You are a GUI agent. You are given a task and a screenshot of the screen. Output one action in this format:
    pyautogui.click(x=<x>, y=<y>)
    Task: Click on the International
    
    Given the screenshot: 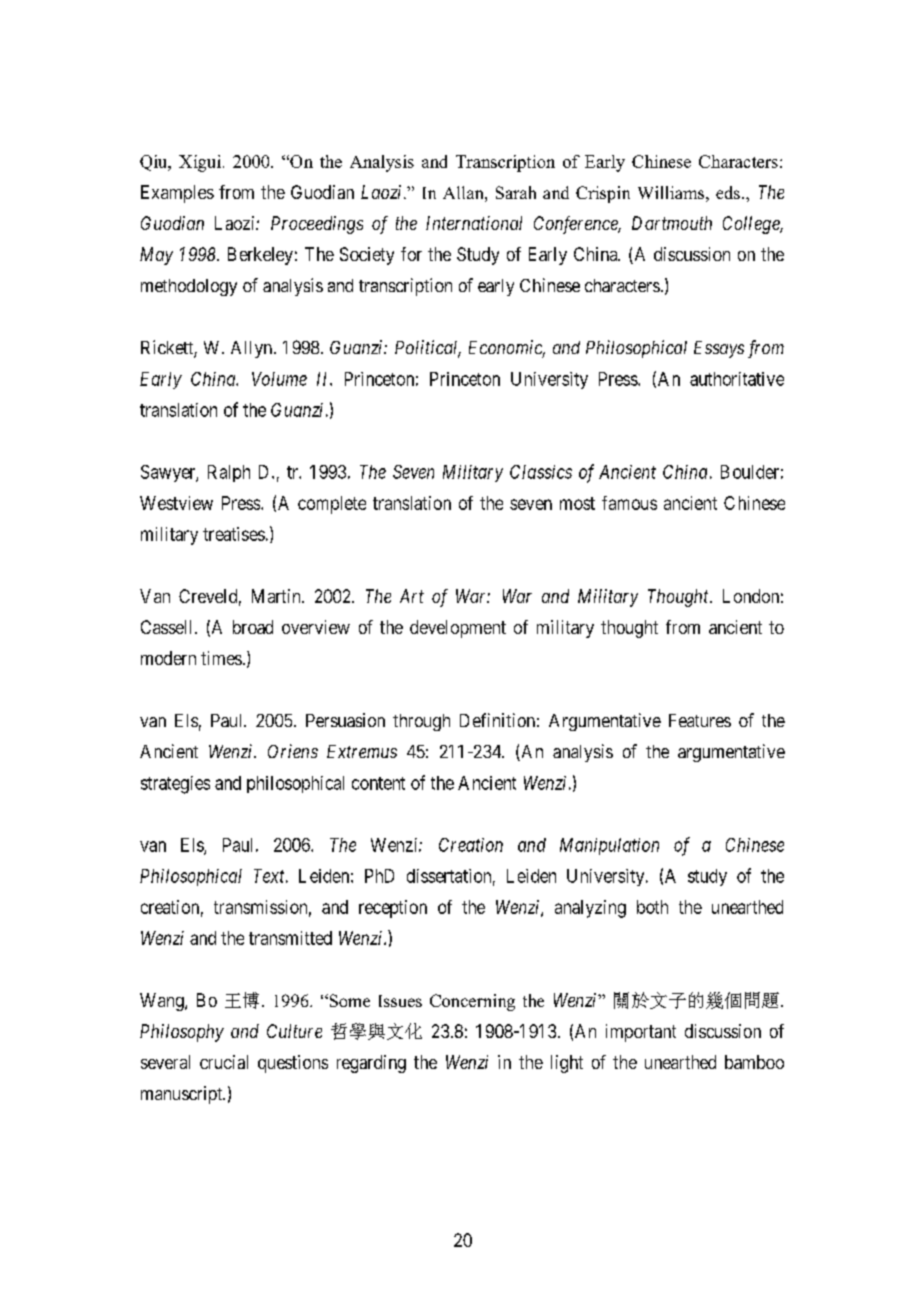 What is the action you would take?
    pyautogui.click(x=474, y=223)
